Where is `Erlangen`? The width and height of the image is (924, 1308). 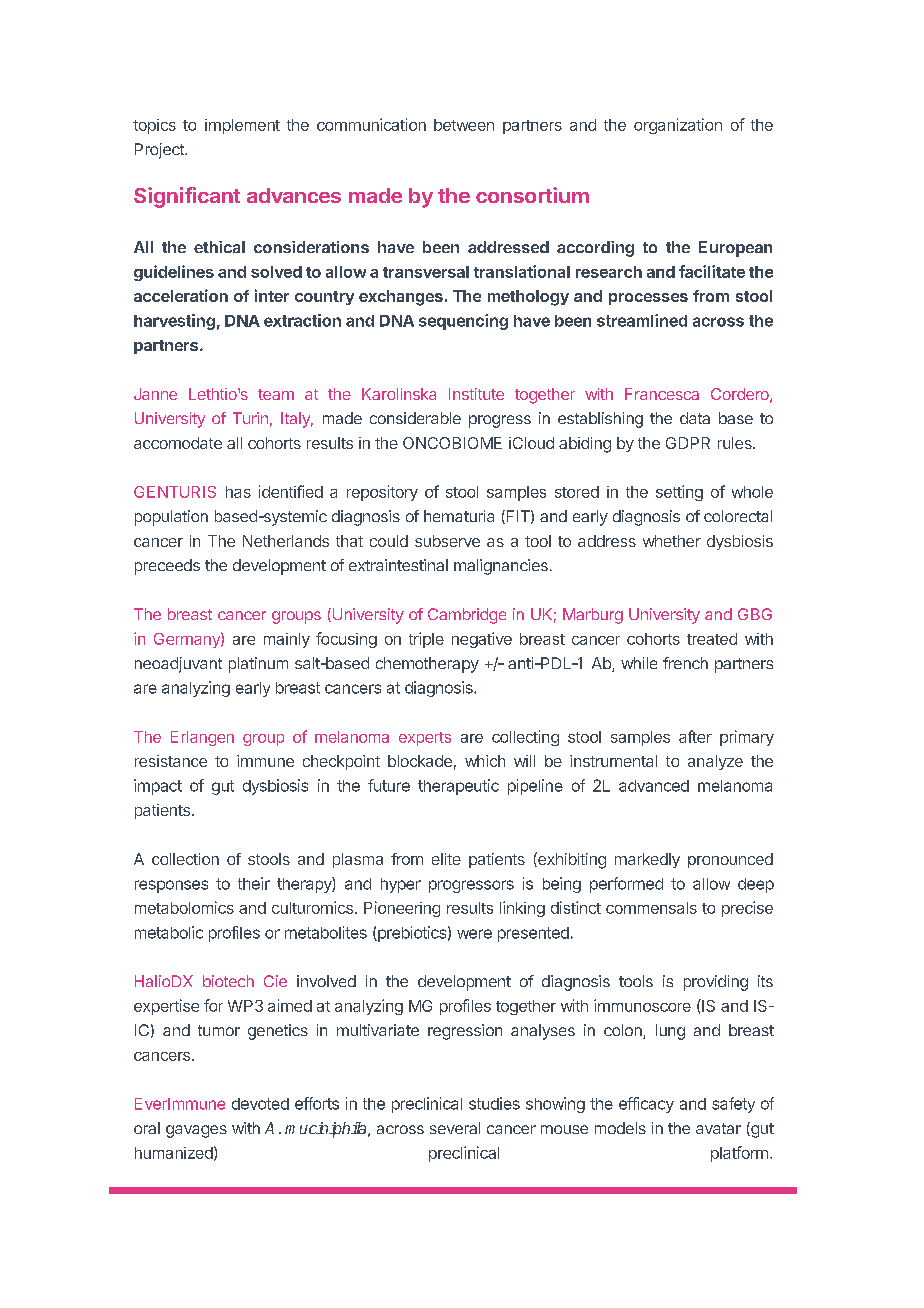
Erlangen is located at coordinates (202, 738).
